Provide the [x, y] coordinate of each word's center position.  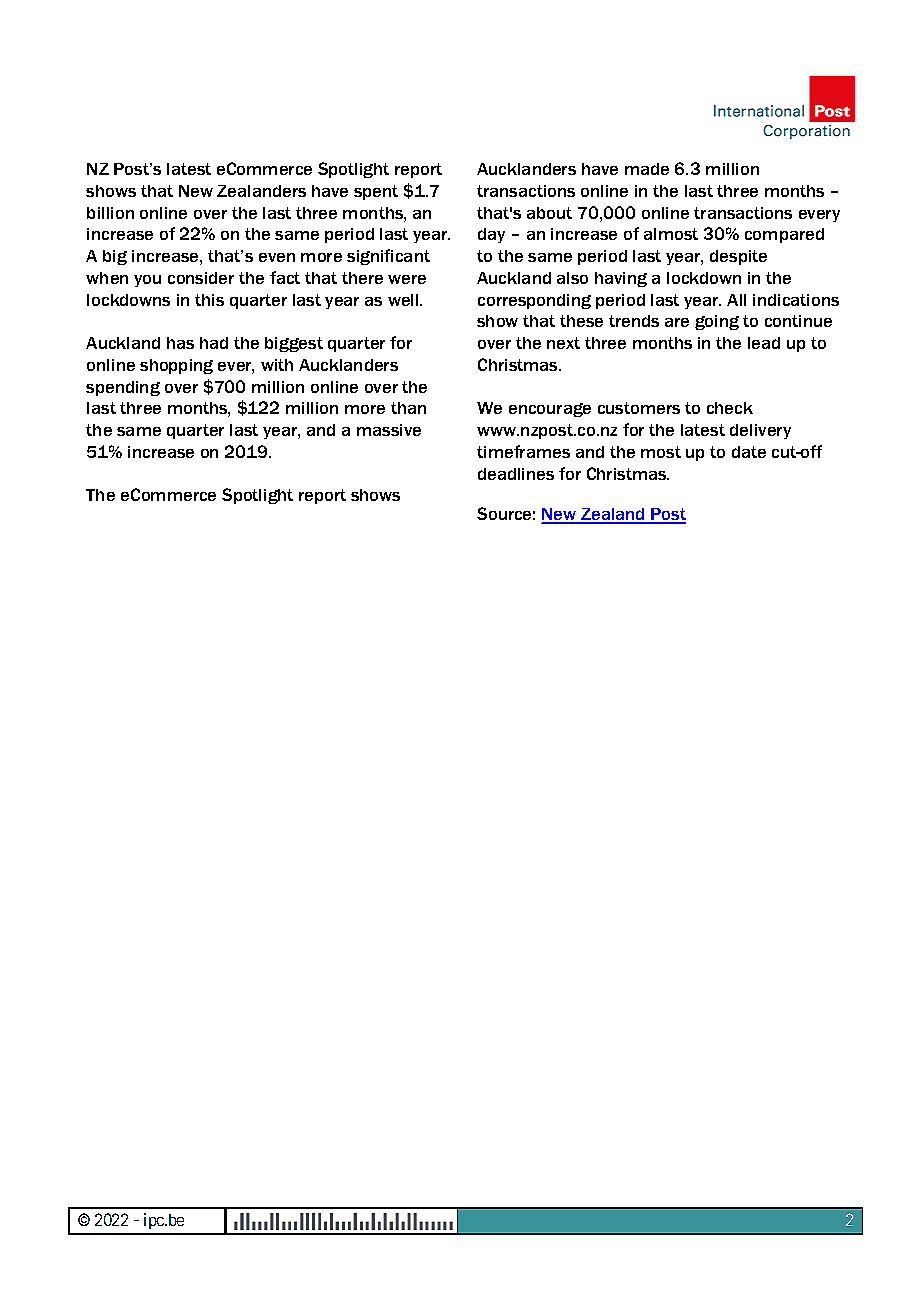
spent [376, 192]
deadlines [516, 474]
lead [764, 343]
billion [110, 213]
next [563, 343]
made [647, 169]
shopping [176, 366]
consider [201, 278]
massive [389, 430]
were [407, 279]
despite [738, 257]
